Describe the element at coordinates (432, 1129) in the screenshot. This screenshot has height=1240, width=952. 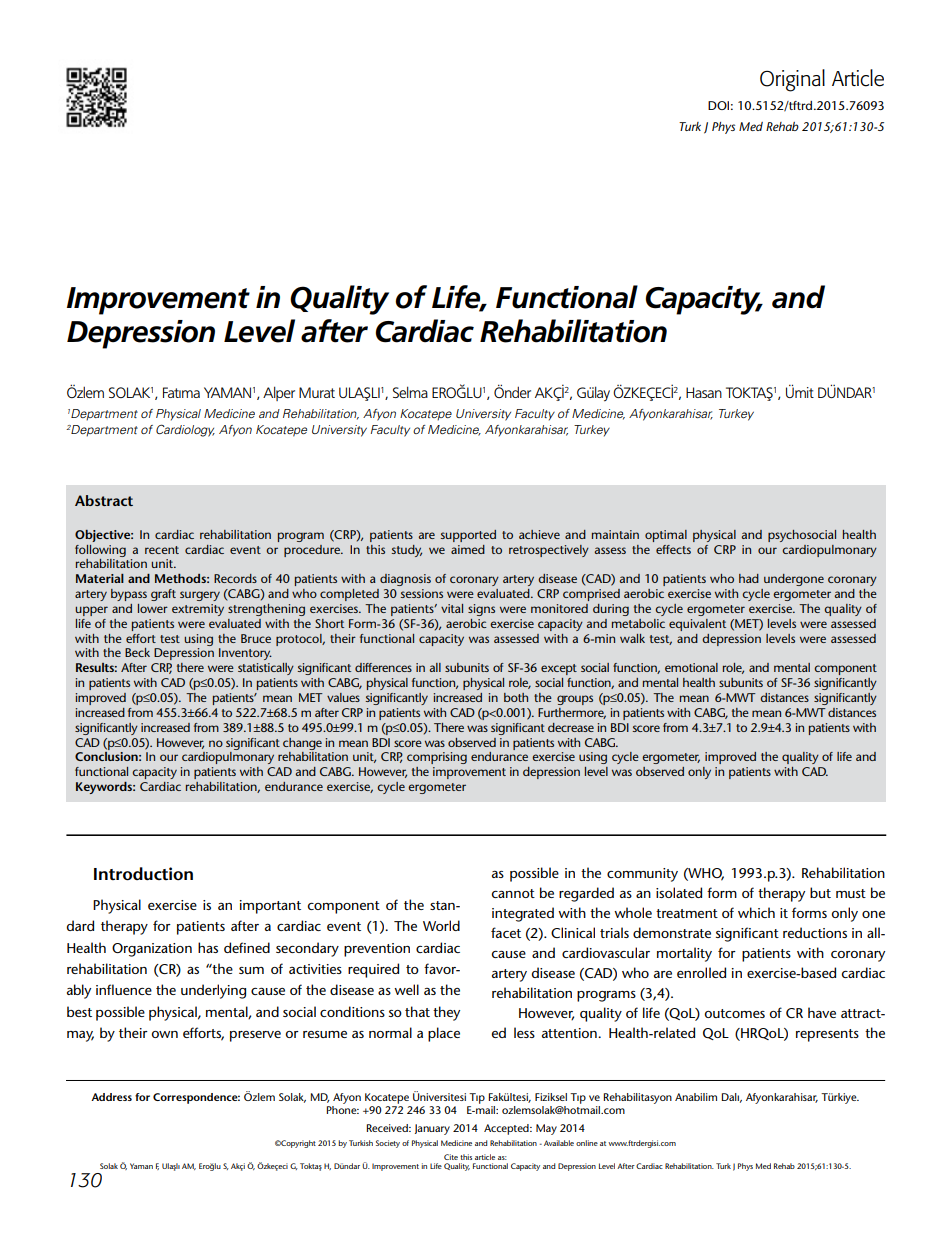
I see `January` at that location.
